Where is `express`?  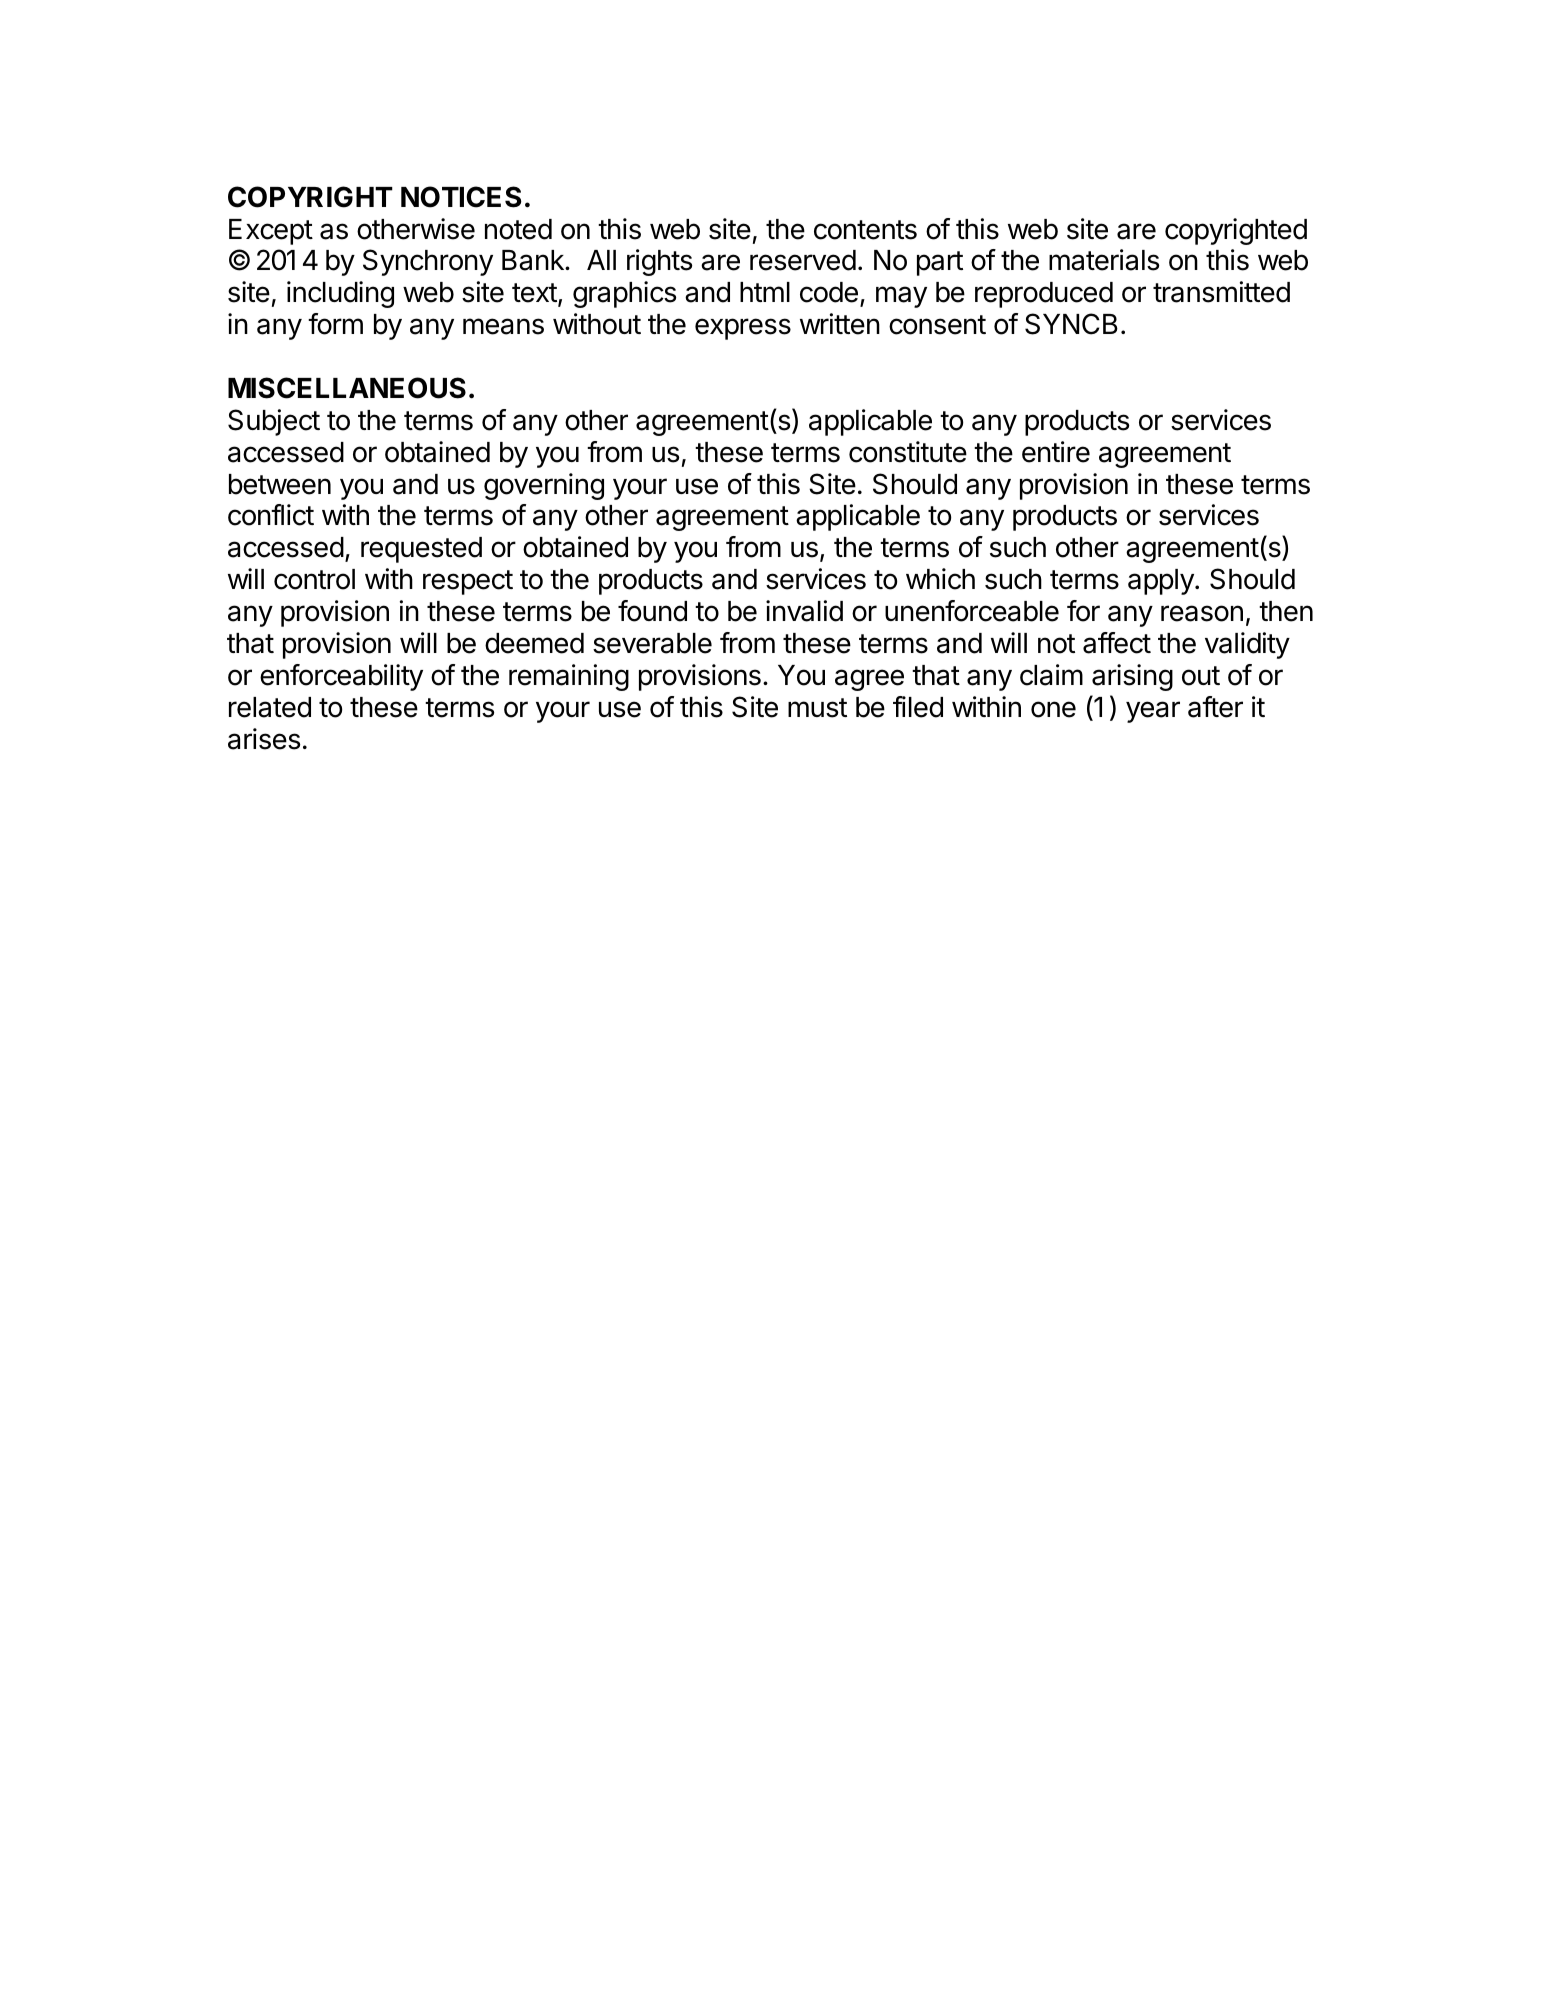 express is located at coordinates (743, 329).
